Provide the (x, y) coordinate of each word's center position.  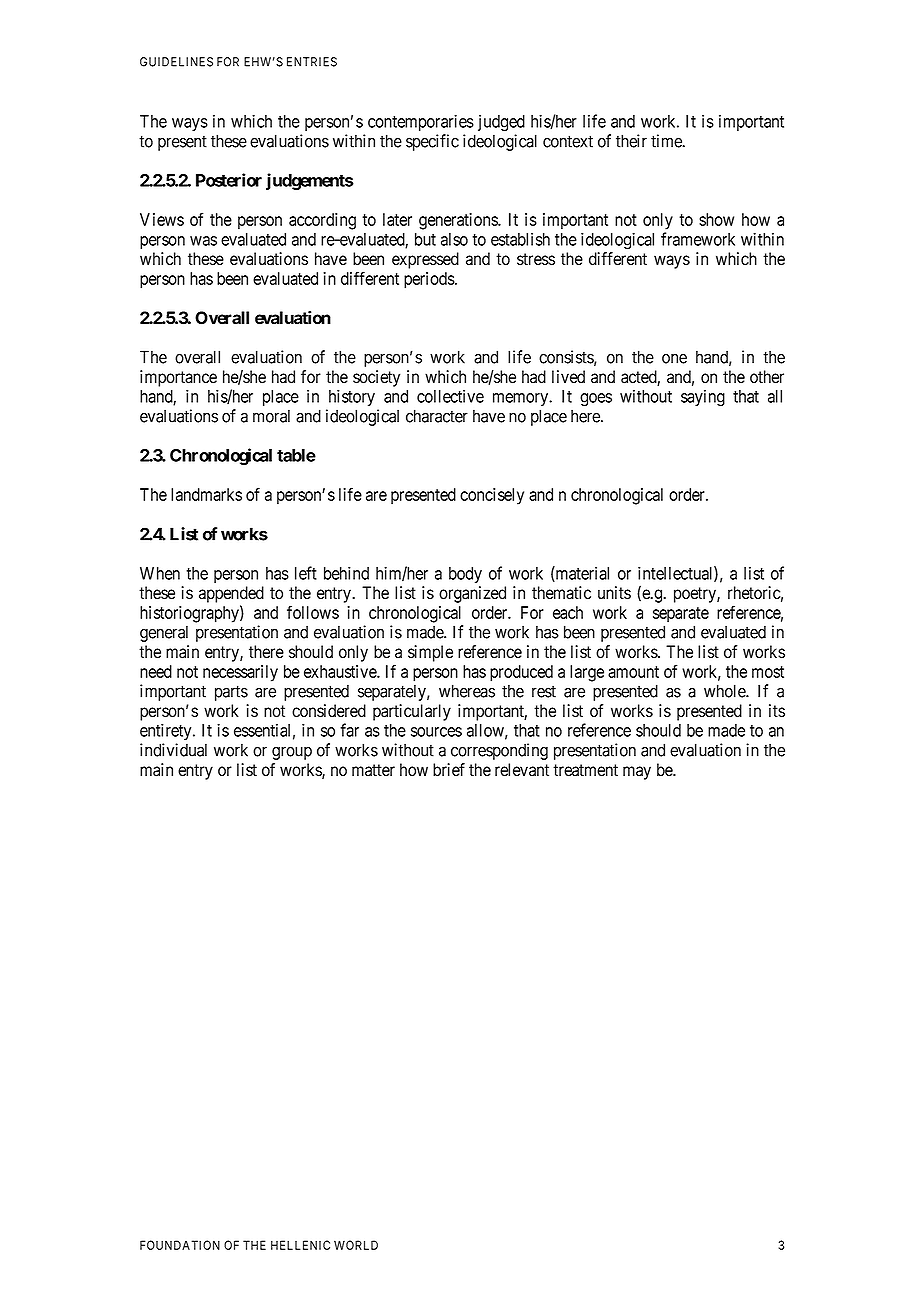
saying (703, 398)
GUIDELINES (176, 62)
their (631, 141)
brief (449, 770)
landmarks (206, 494)
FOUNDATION (180, 1245)
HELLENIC (300, 1245)
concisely (492, 496)
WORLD (356, 1245)
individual (173, 750)
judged (501, 123)
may (637, 773)
